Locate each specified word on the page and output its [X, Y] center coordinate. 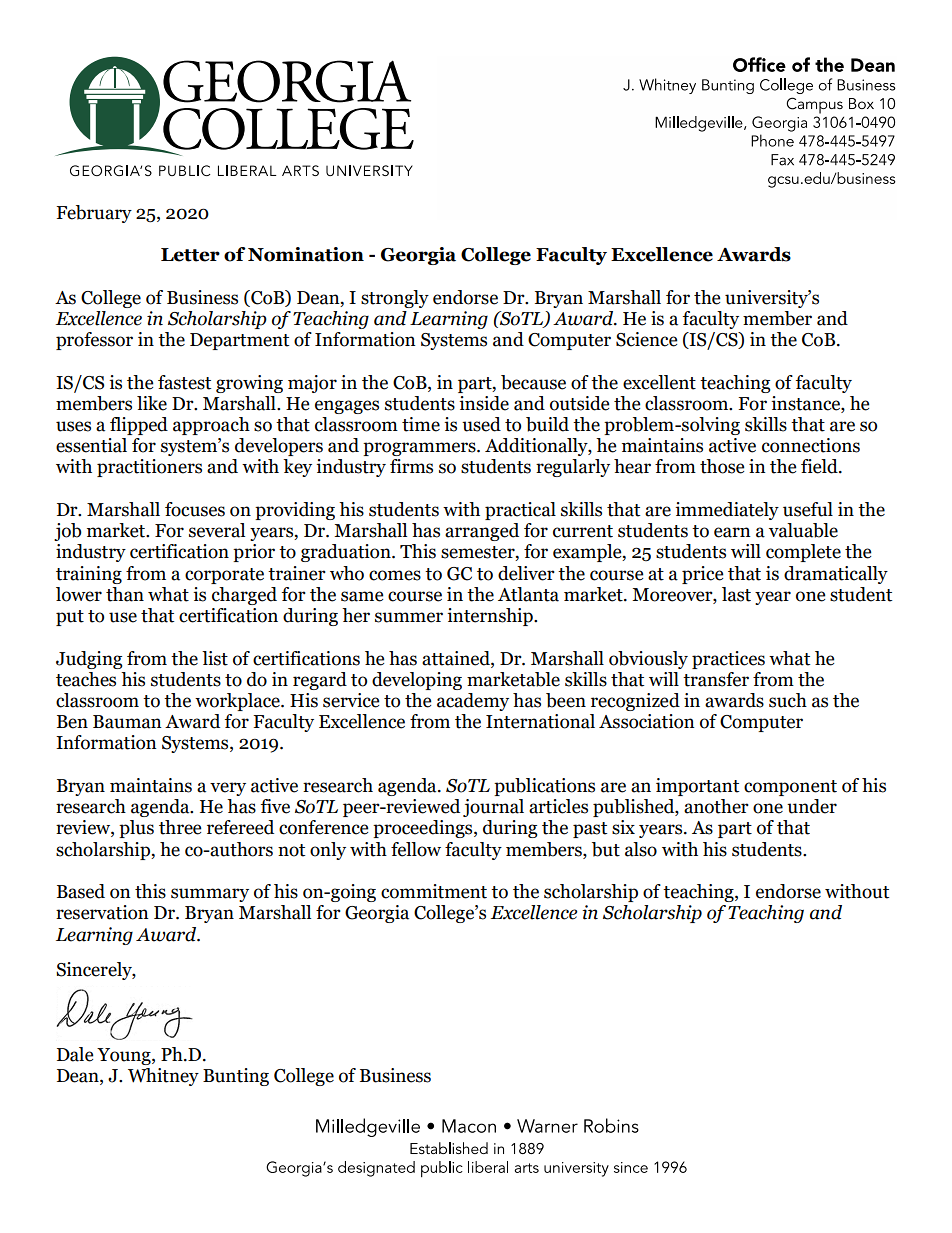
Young [125, 1056]
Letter [190, 255]
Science [646, 339]
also [641, 849]
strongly [395, 299]
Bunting [236, 1077]
